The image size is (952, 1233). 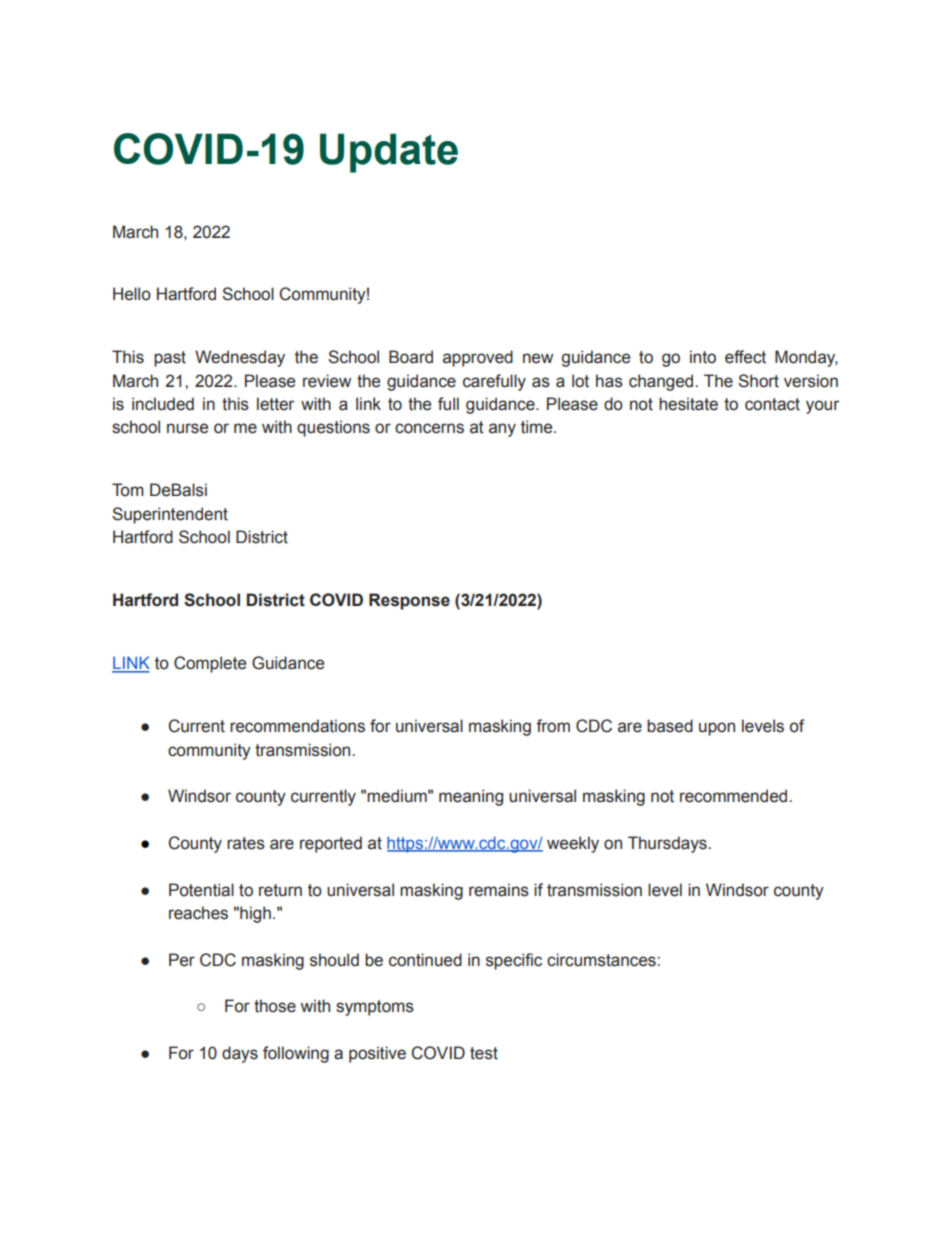 What do you see at coordinates (745, 357) in the screenshot?
I see `effect` at bounding box center [745, 357].
